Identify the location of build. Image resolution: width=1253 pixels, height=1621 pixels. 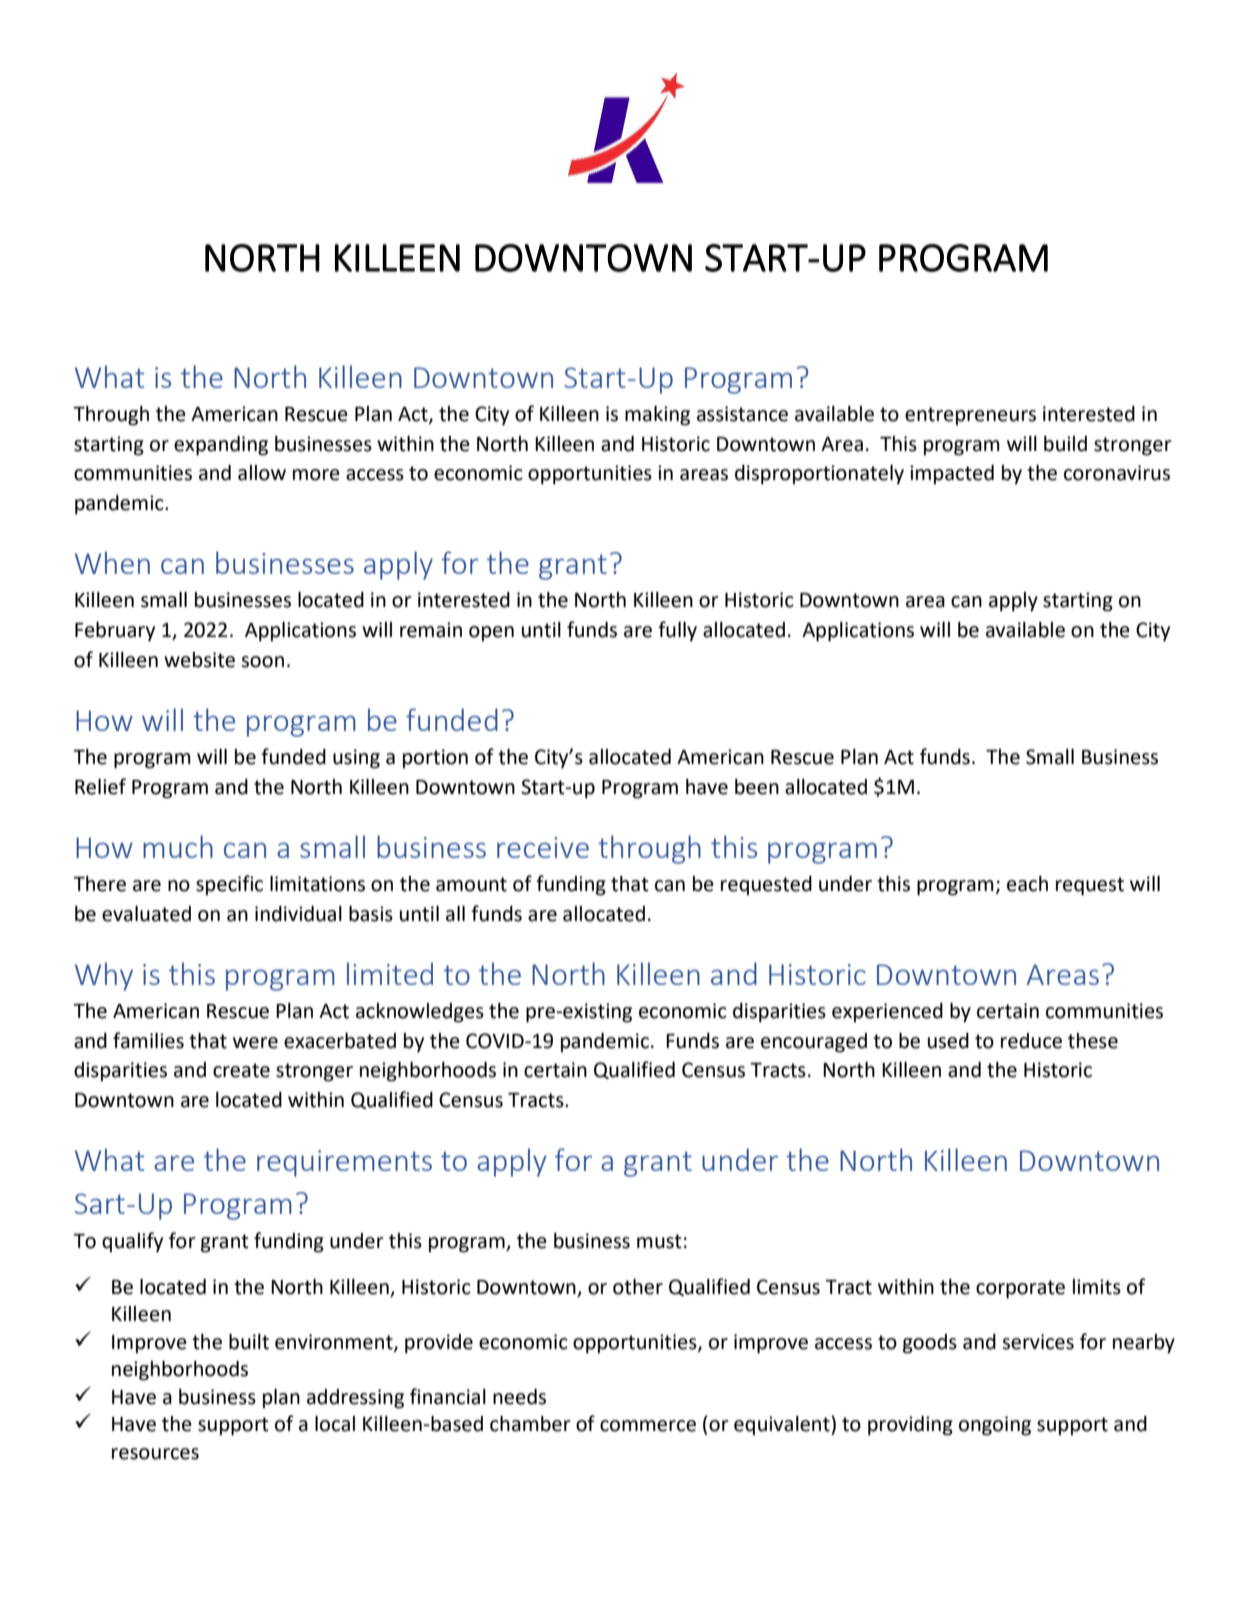
(1065, 444).
